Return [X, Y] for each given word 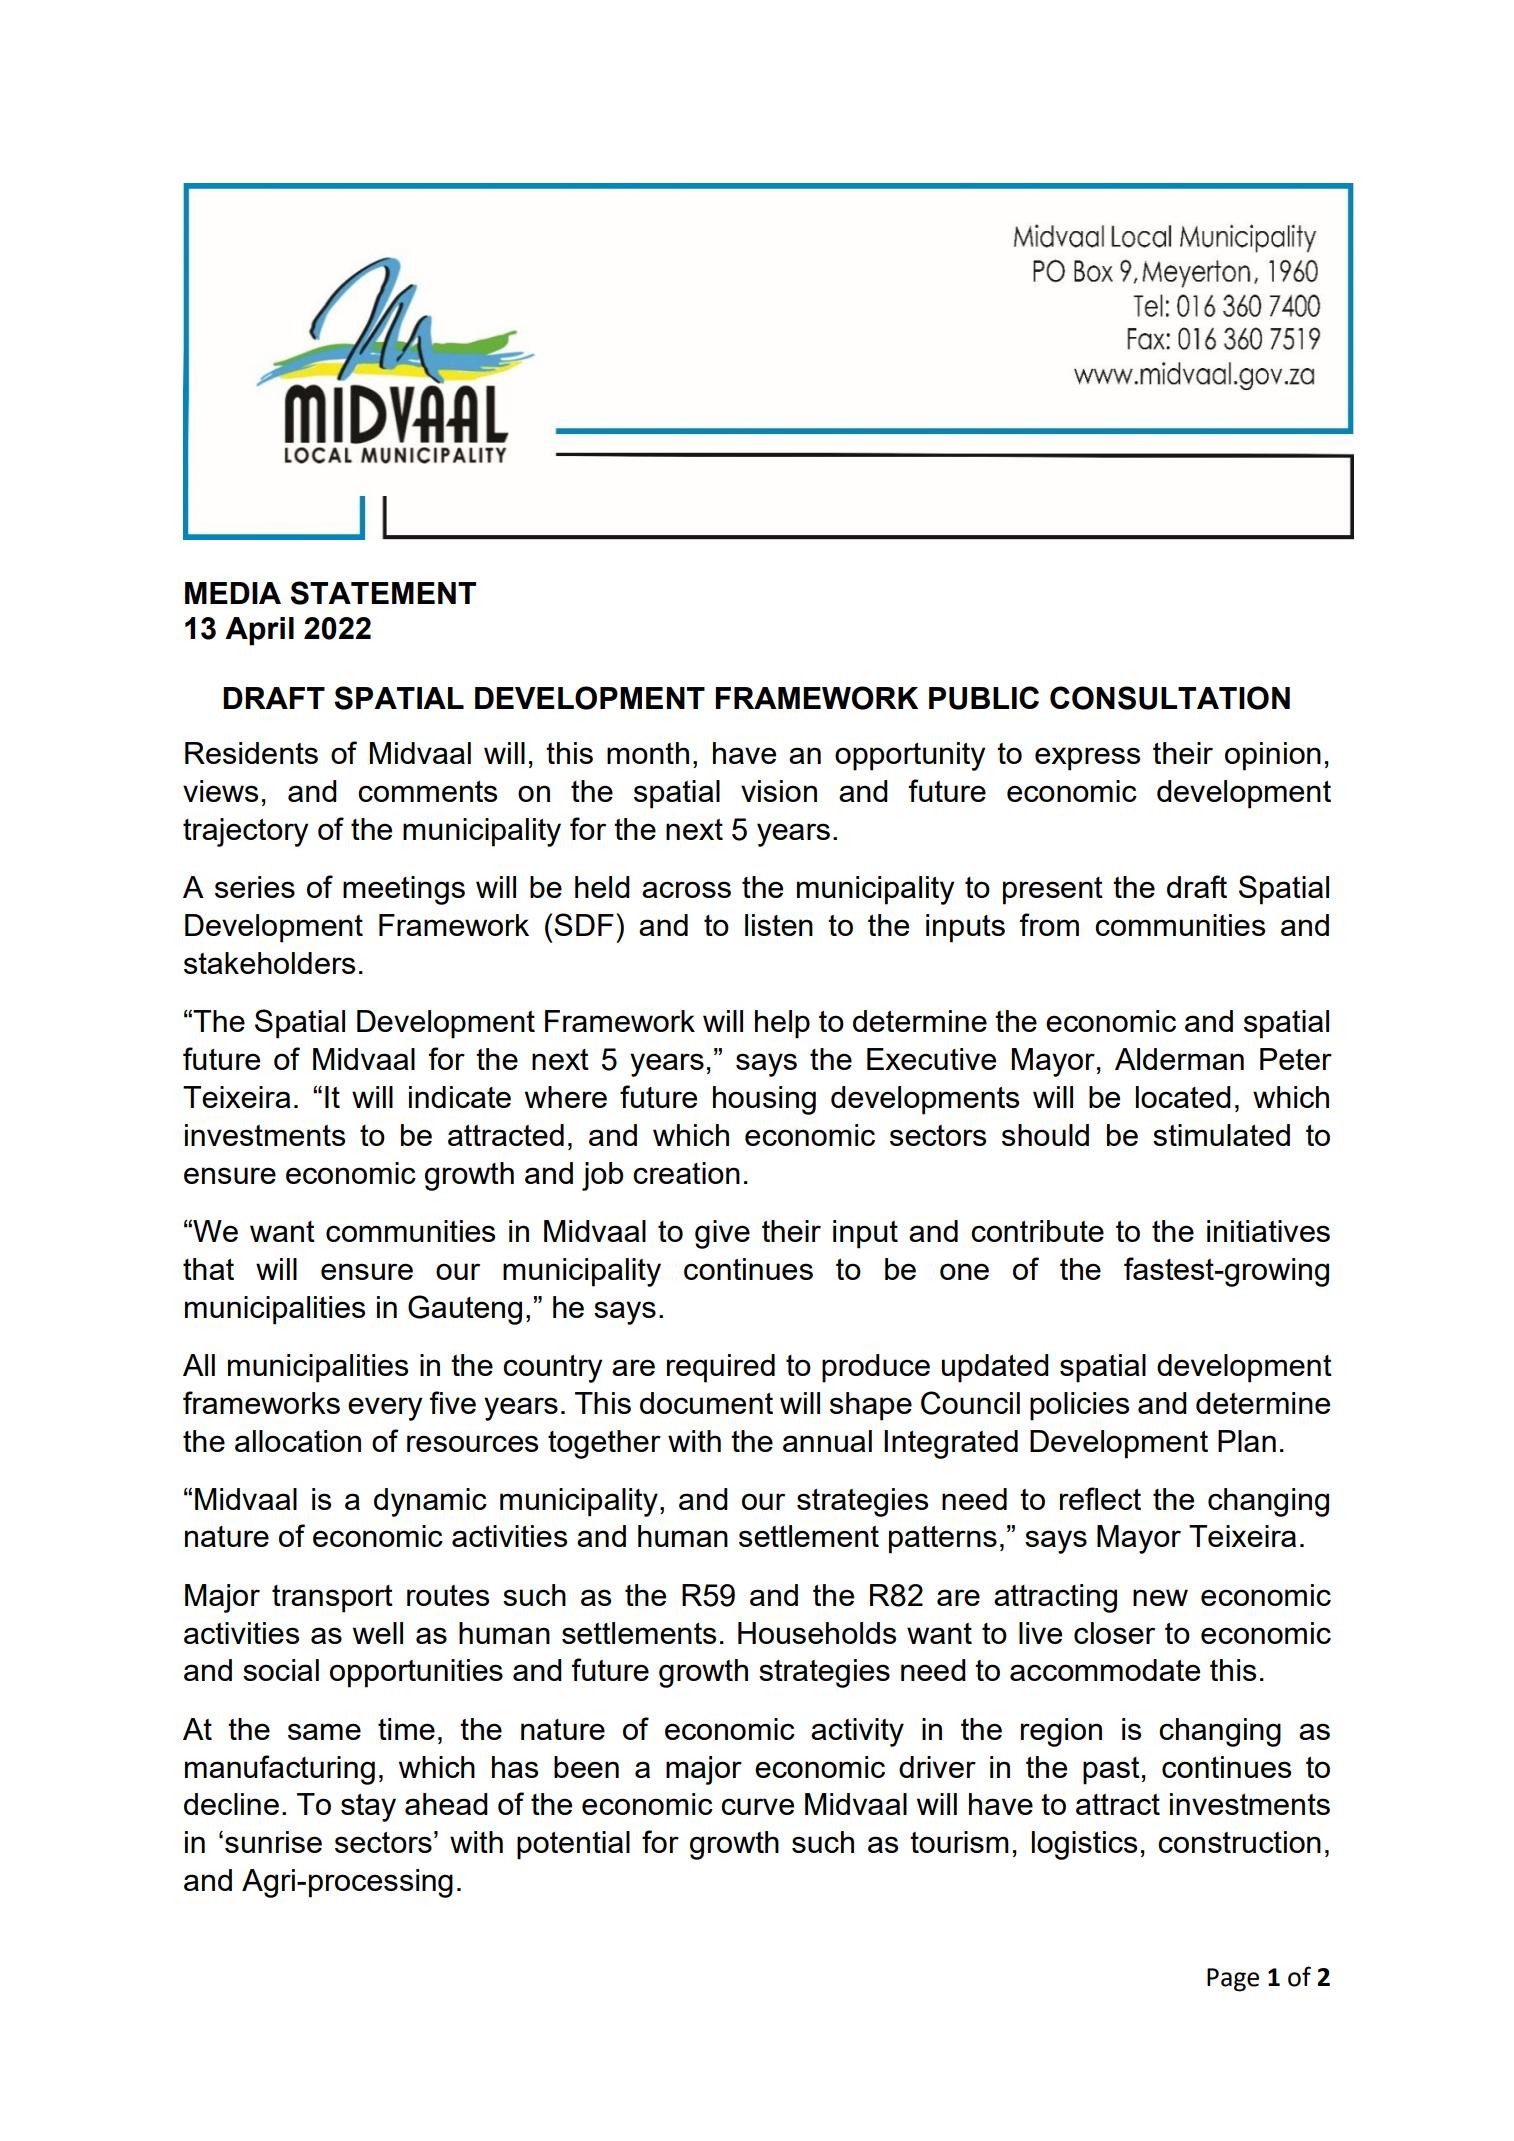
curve [757, 1806]
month [648, 753]
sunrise [273, 1842]
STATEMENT [383, 593]
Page [1233, 1980]
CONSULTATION [1170, 698]
